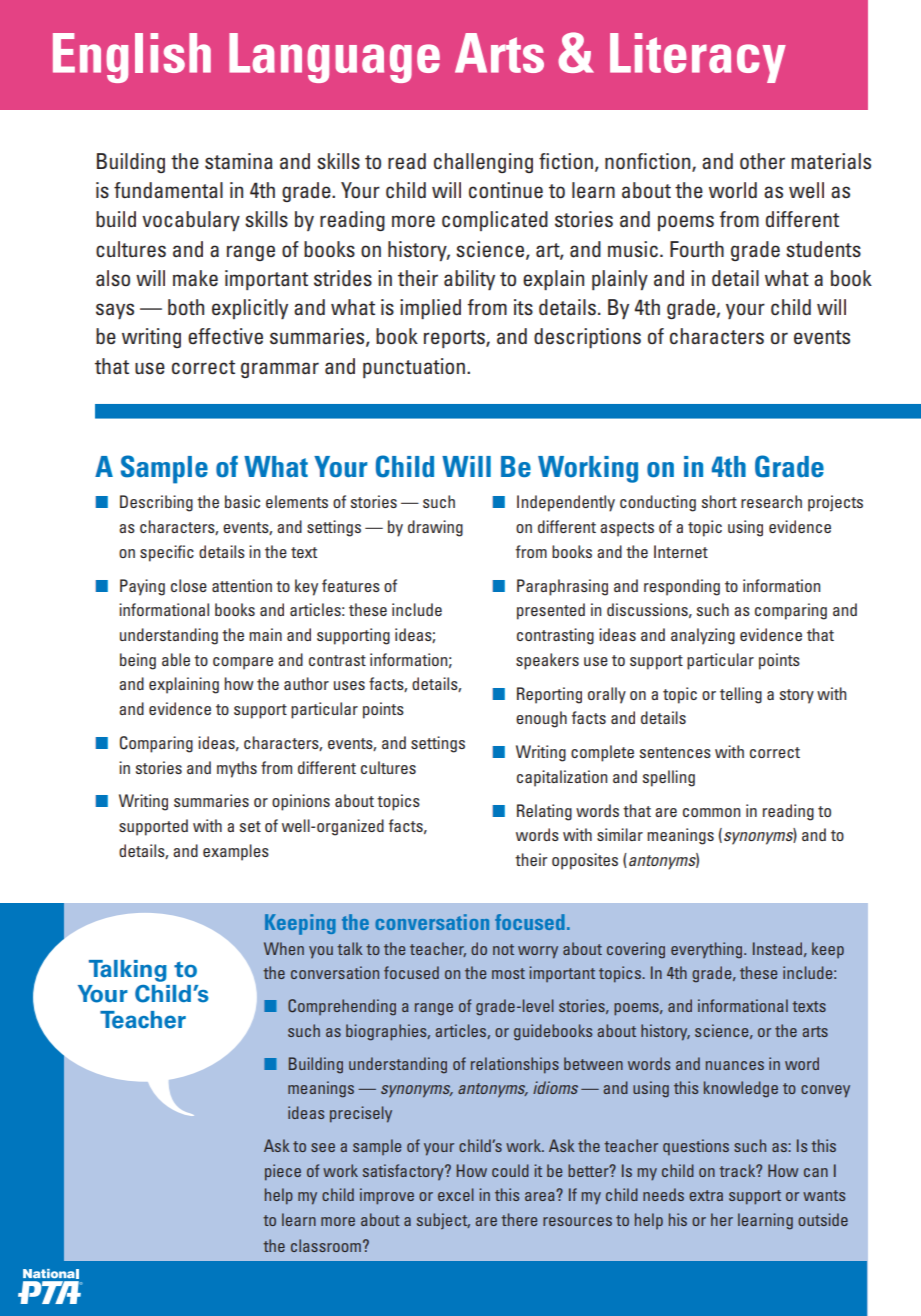 Image resolution: width=921 pixels, height=1316 pixels. I want to click on extra, so click(706, 1195).
